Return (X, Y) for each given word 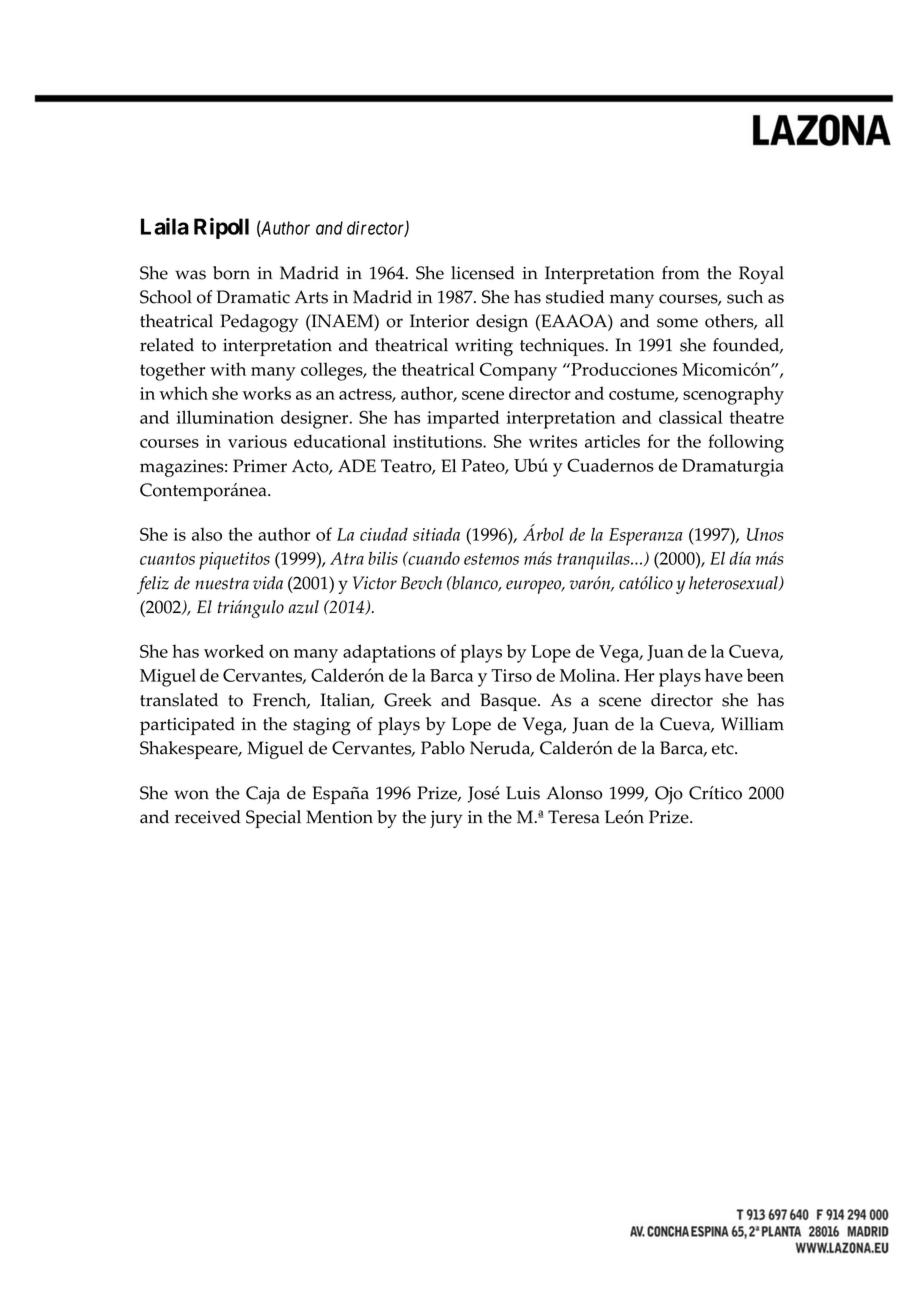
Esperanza (646, 537)
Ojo (669, 795)
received (208, 817)
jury (446, 819)
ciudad (384, 534)
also (207, 534)
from (681, 273)
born (231, 273)
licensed (483, 273)
